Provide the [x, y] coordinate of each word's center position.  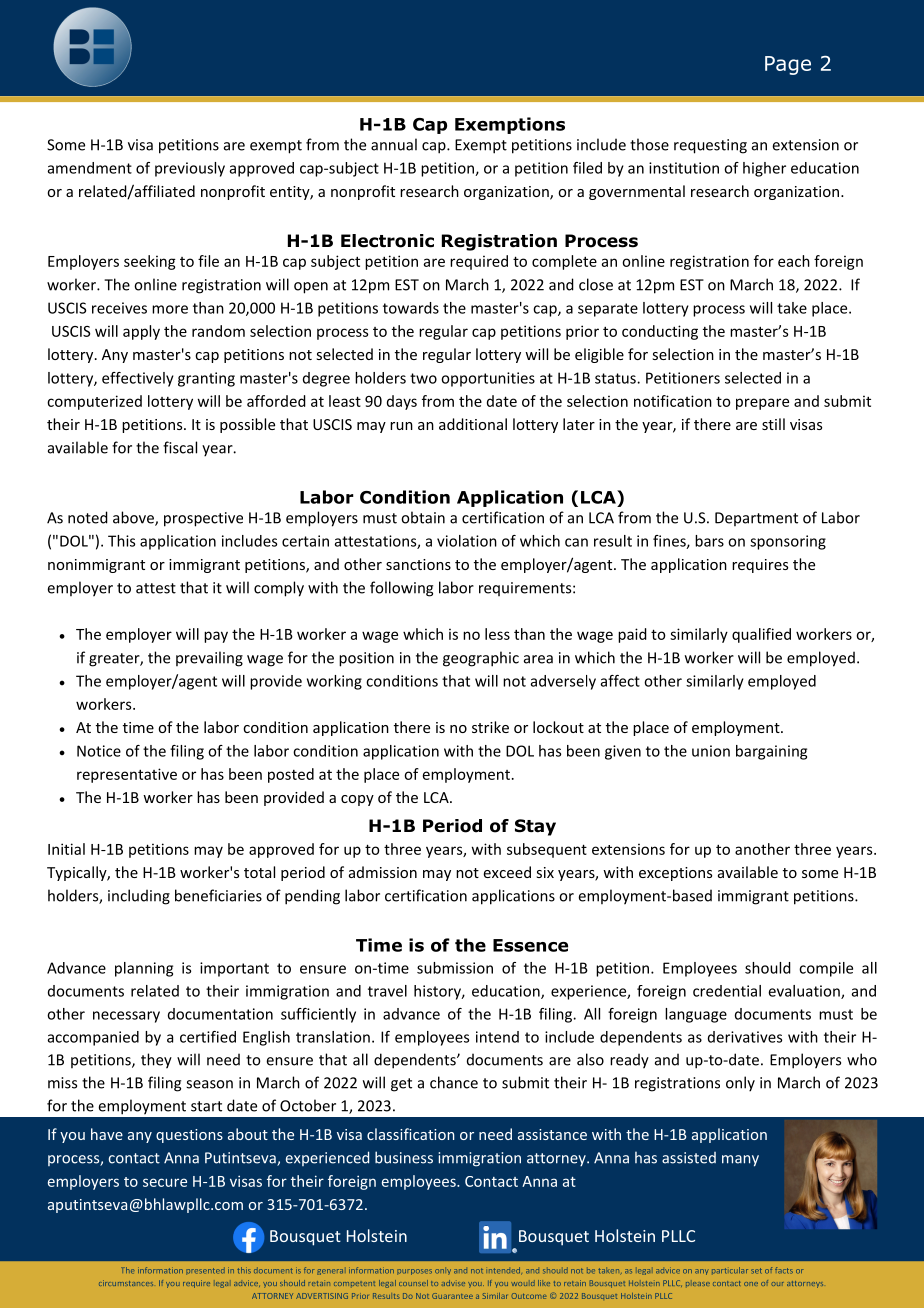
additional [473, 424]
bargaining [771, 752]
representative [127, 775]
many [740, 1161]
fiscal [180, 447]
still [773, 424]
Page [788, 65]
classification [410, 1134]
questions [189, 1136]
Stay [535, 827]
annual [394, 144]
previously [190, 169]
